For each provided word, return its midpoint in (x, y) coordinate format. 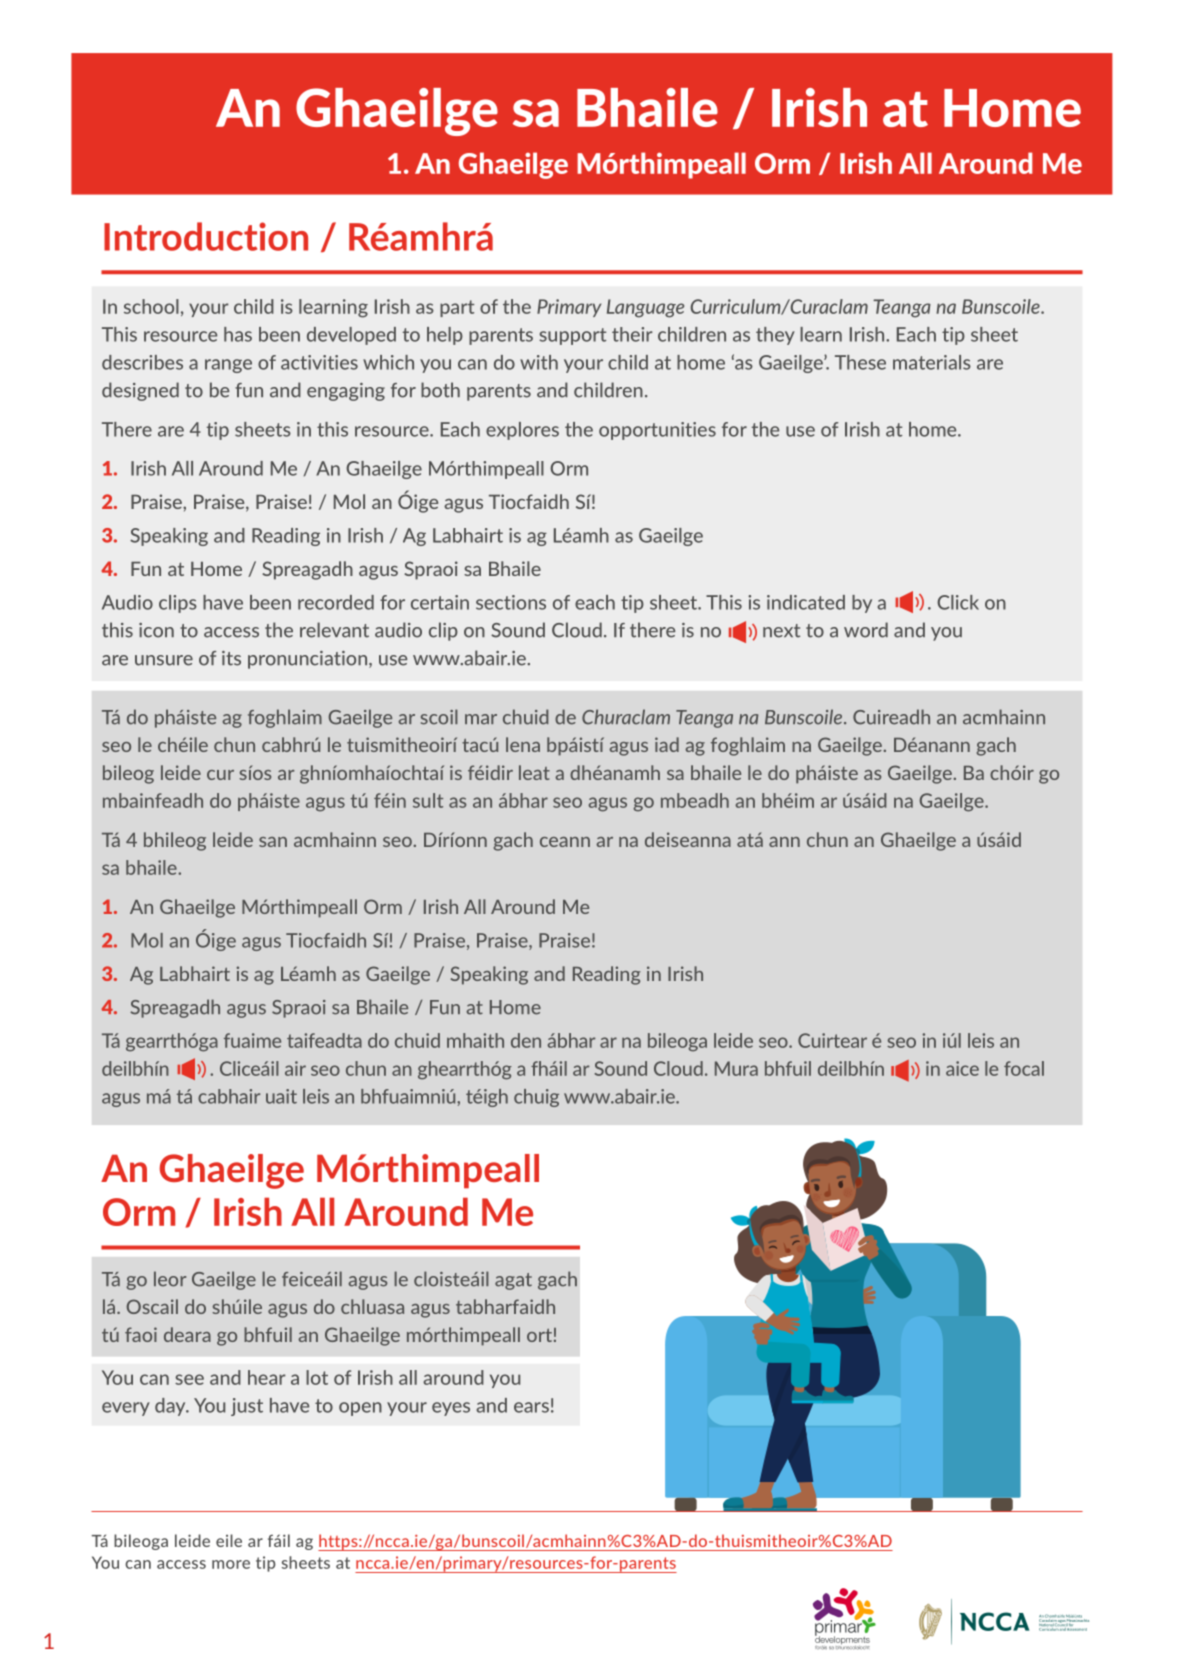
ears (531, 1407)
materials (932, 362)
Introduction (206, 236)
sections (511, 602)
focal (1024, 1068)
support (572, 336)
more (231, 1564)
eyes (451, 1409)
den (526, 1040)
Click (958, 602)
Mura (736, 1068)
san (273, 842)
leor (170, 1279)
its (231, 658)
